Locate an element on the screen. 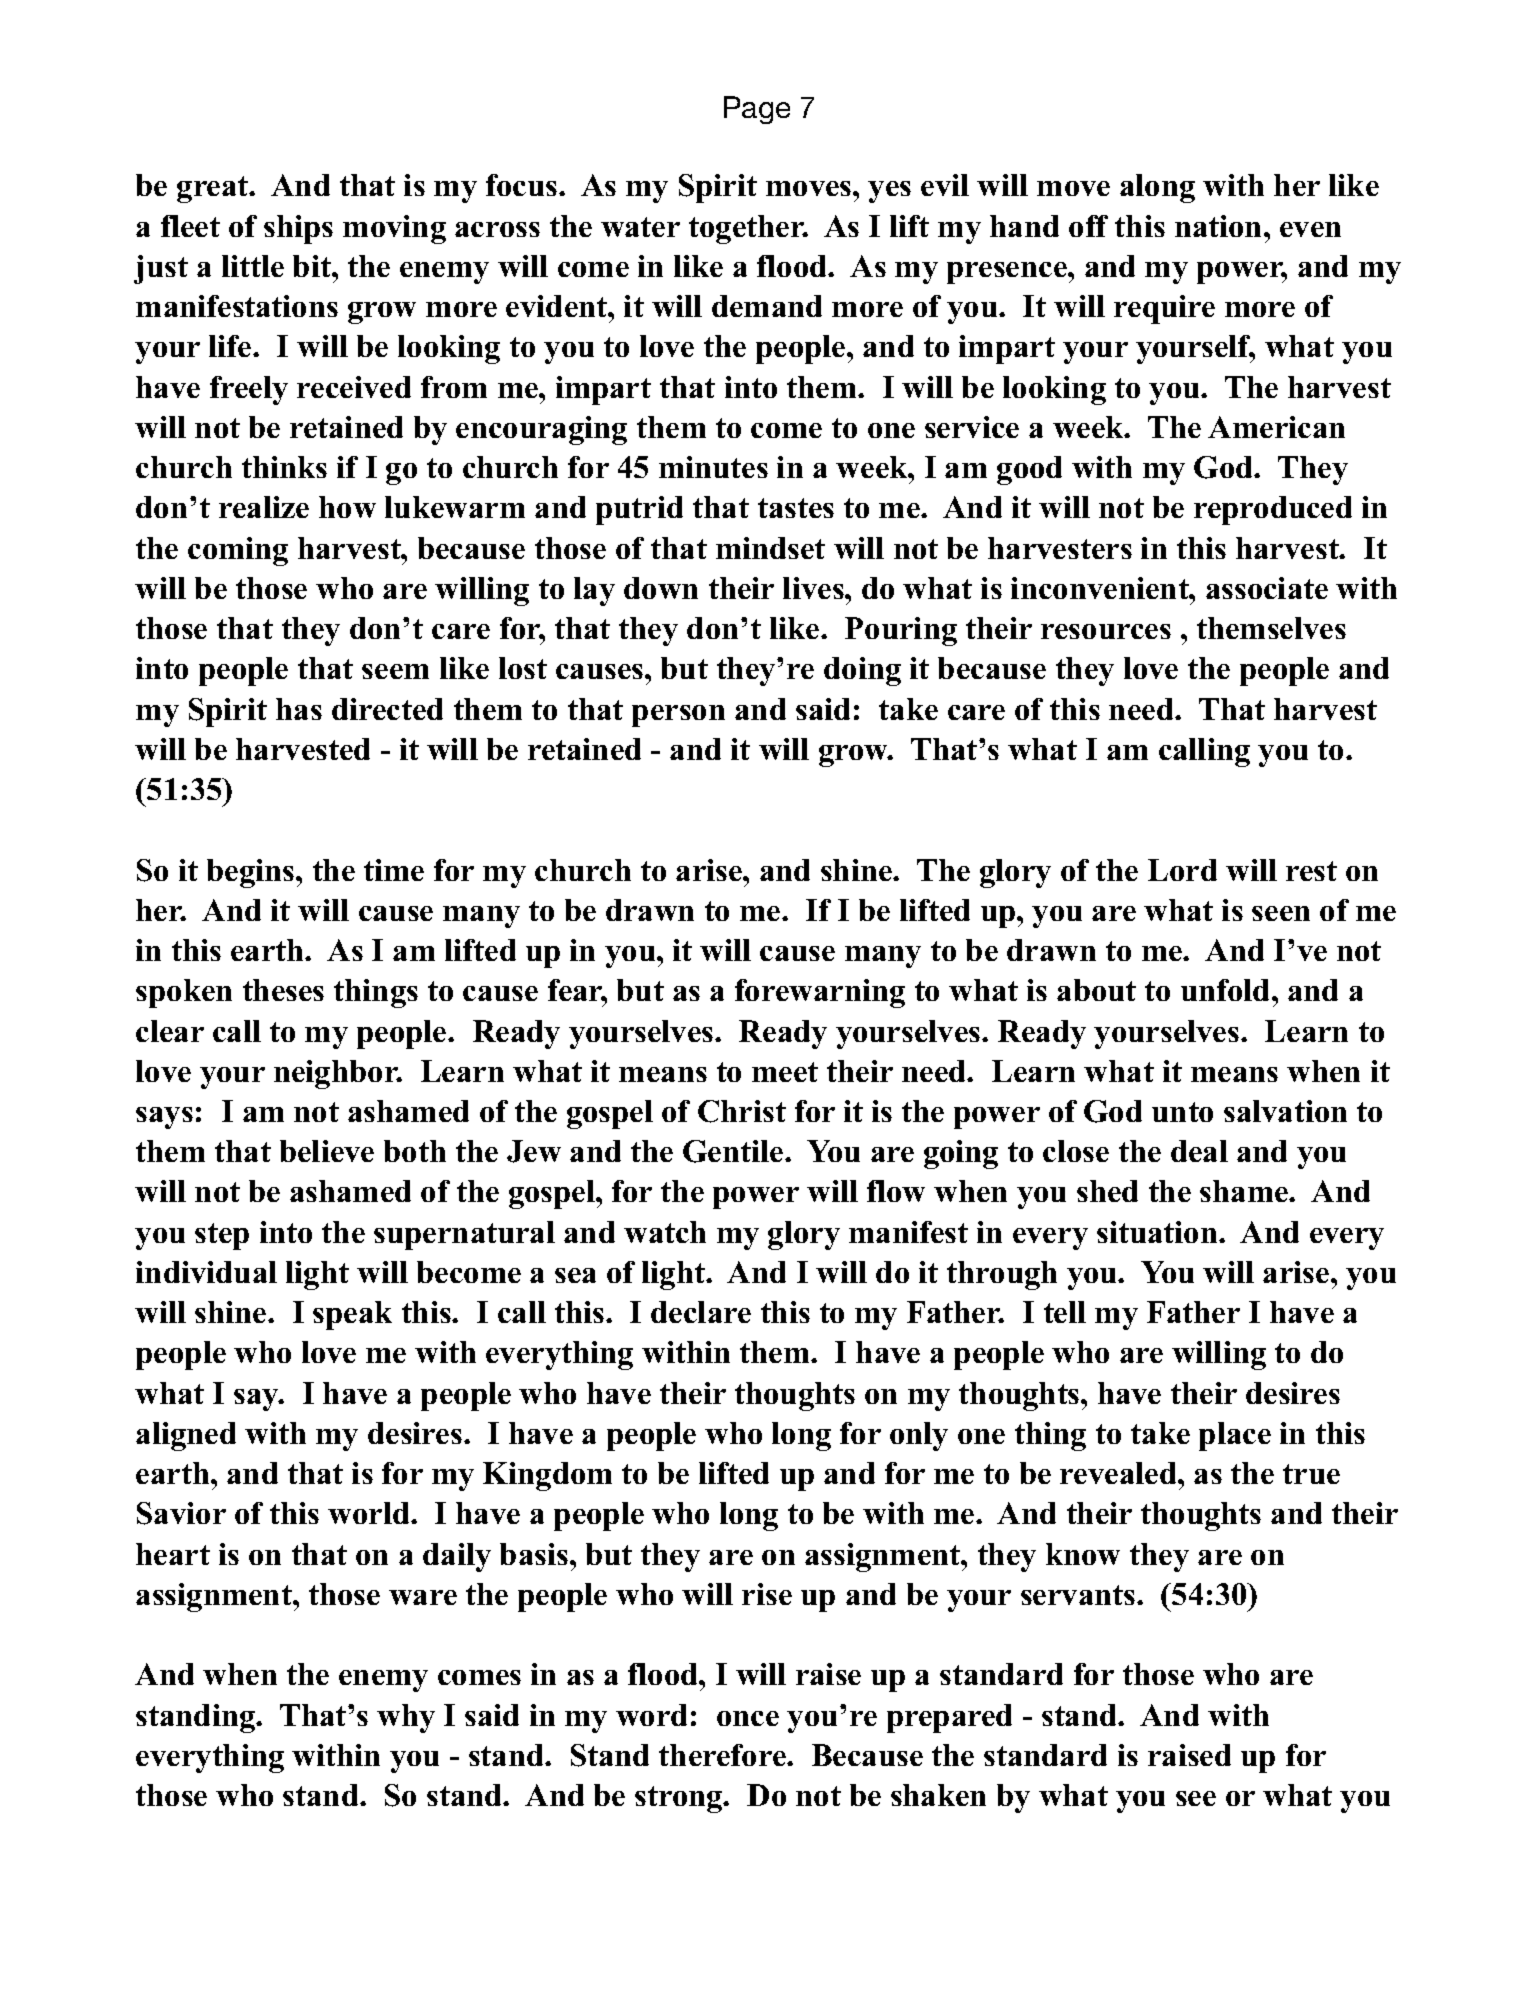 The image size is (1539, 1992). therefore is located at coordinates (723, 1755).
